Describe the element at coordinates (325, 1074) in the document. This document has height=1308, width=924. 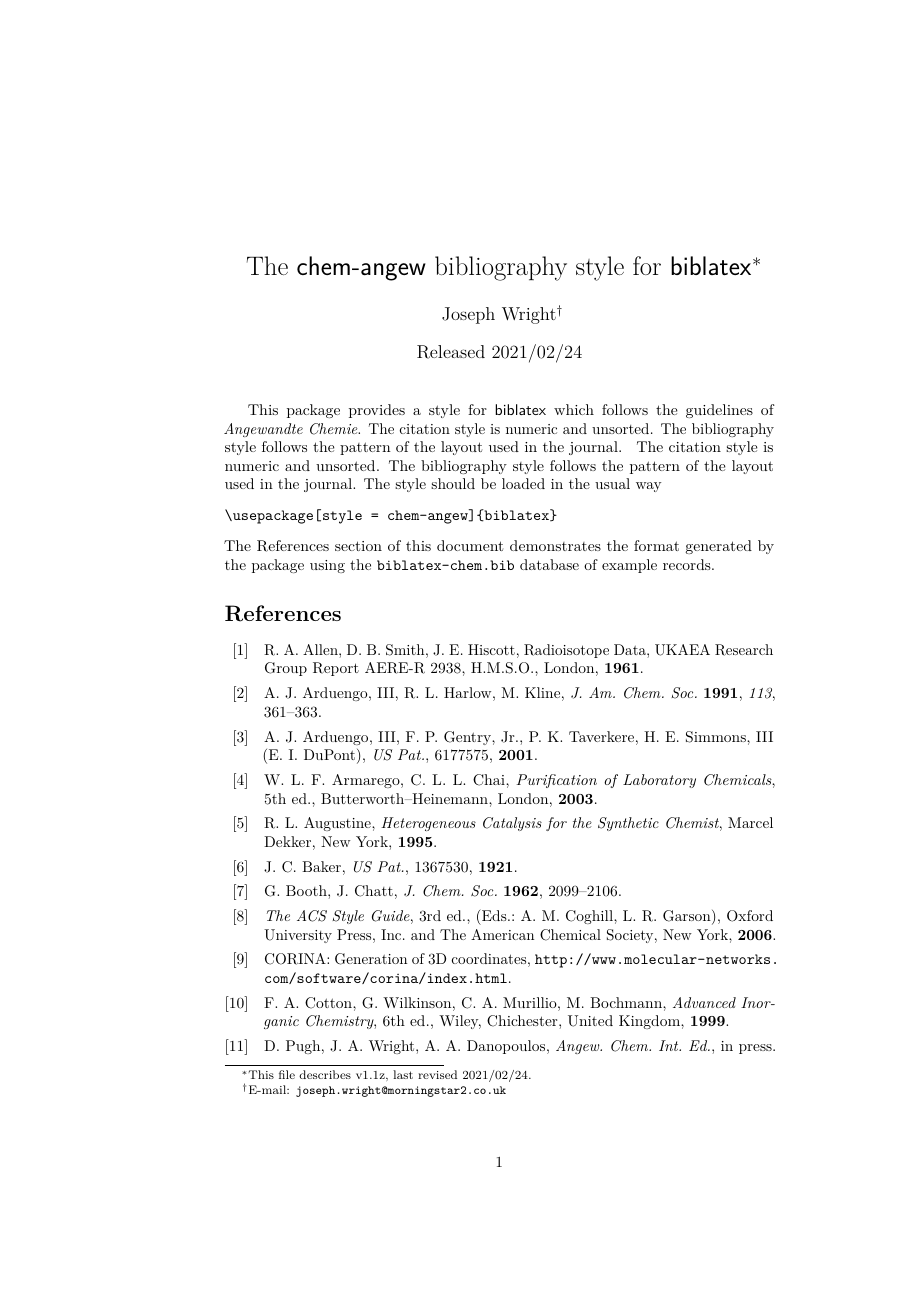
I see `describes` at that location.
